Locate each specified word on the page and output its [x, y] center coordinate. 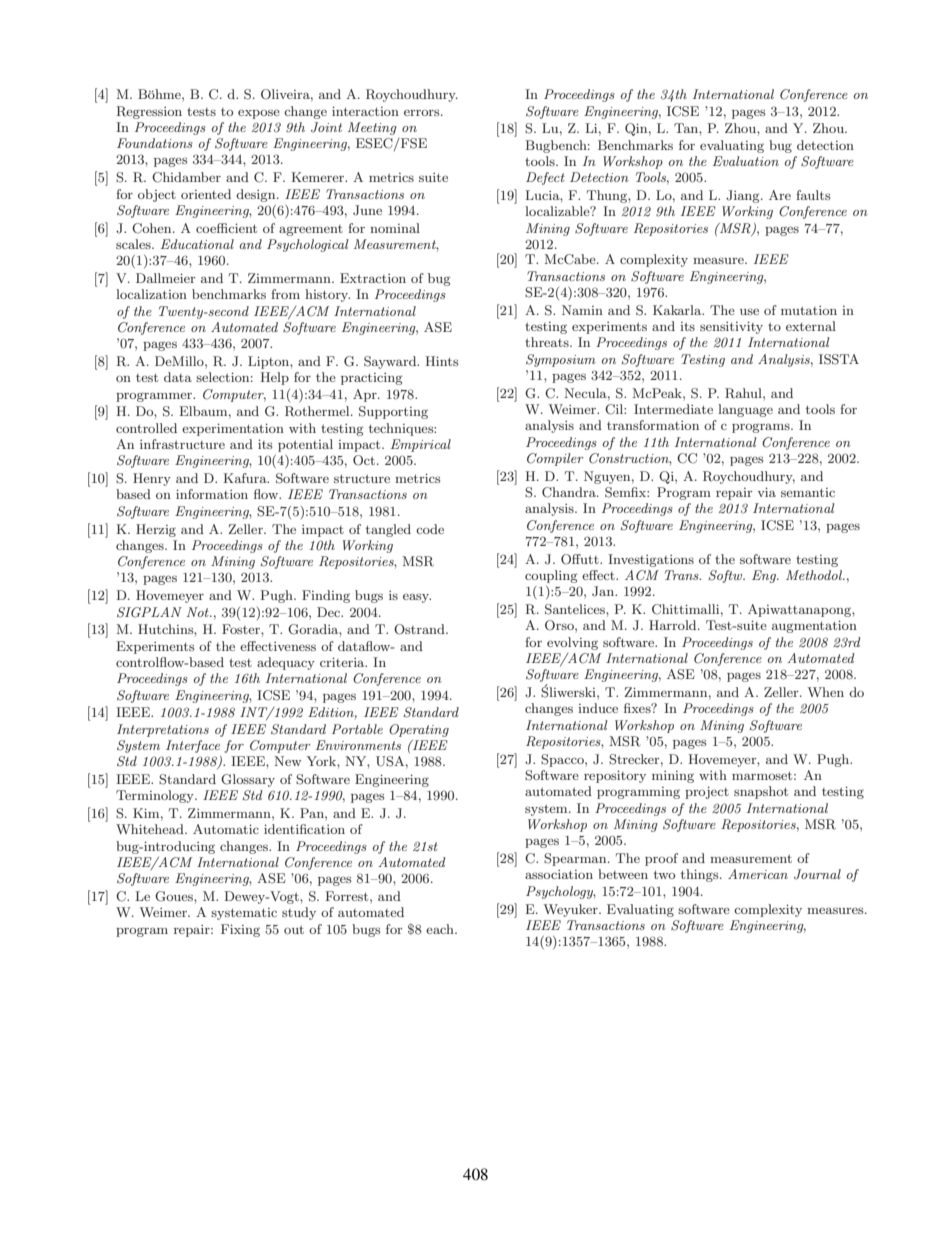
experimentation [233, 429]
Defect [545, 178]
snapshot [761, 792]
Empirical [421, 445]
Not [199, 612]
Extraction [373, 278]
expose [259, 114]
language [745, 410]
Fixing [240, 930]
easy [417, 598]
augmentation [814, 626]
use [749, 311]
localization [151, 294]
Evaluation [746, 161]
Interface [193, 746]
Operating [419, 730]
